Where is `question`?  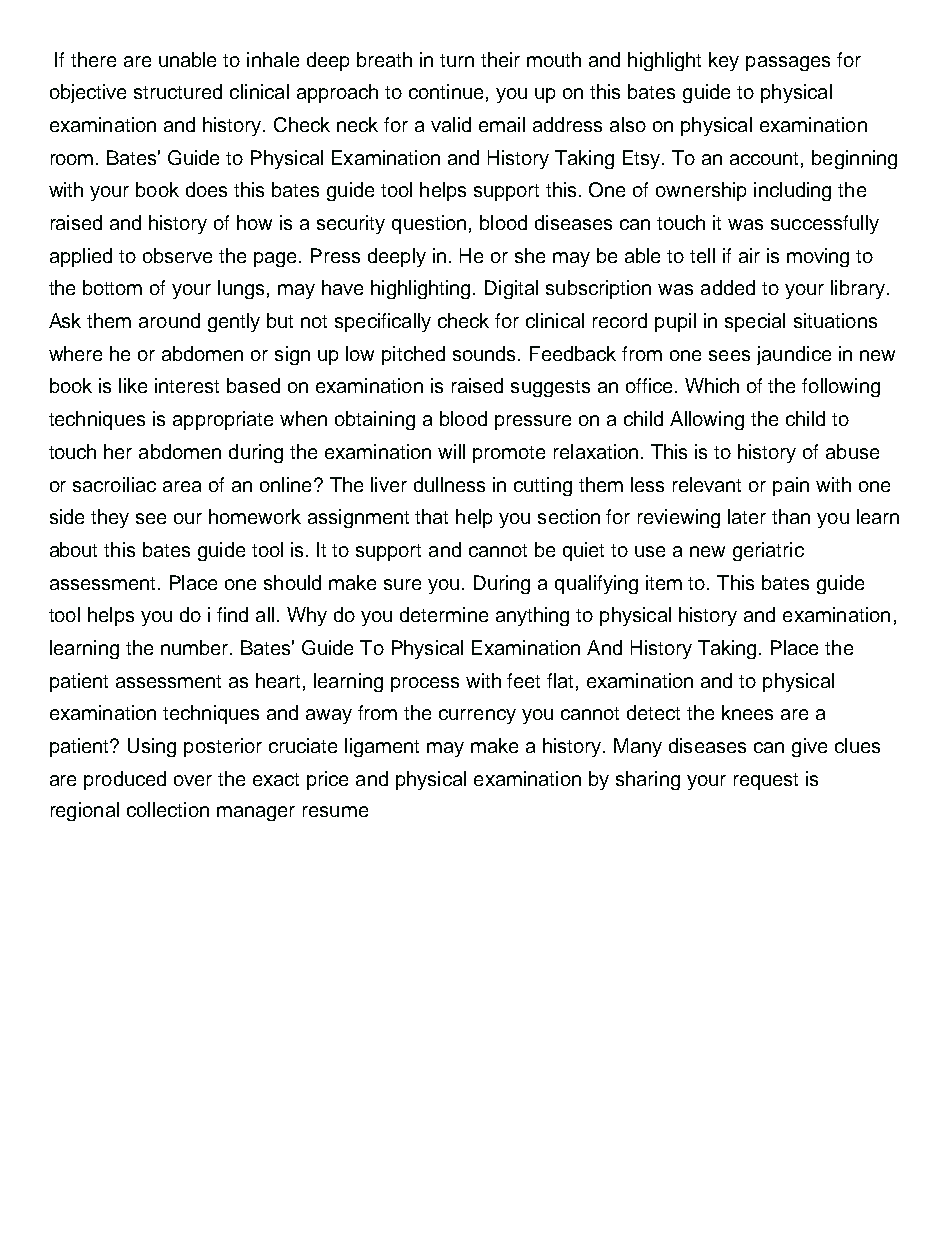
question is located at coordinates (429, 224).
